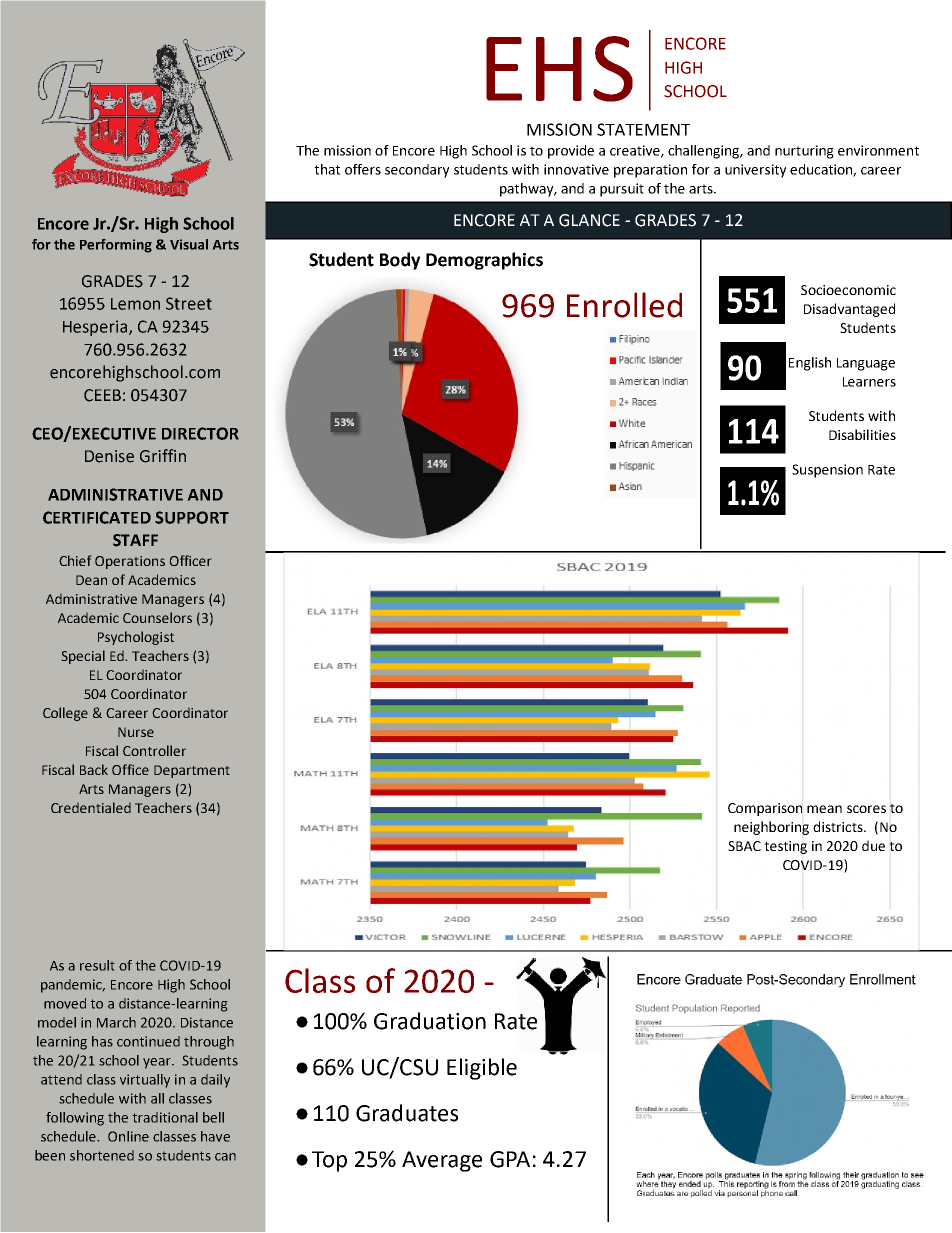  Describe the element at coordinates (827, 471) in the screenshot. I see `Suspension` at that location.
